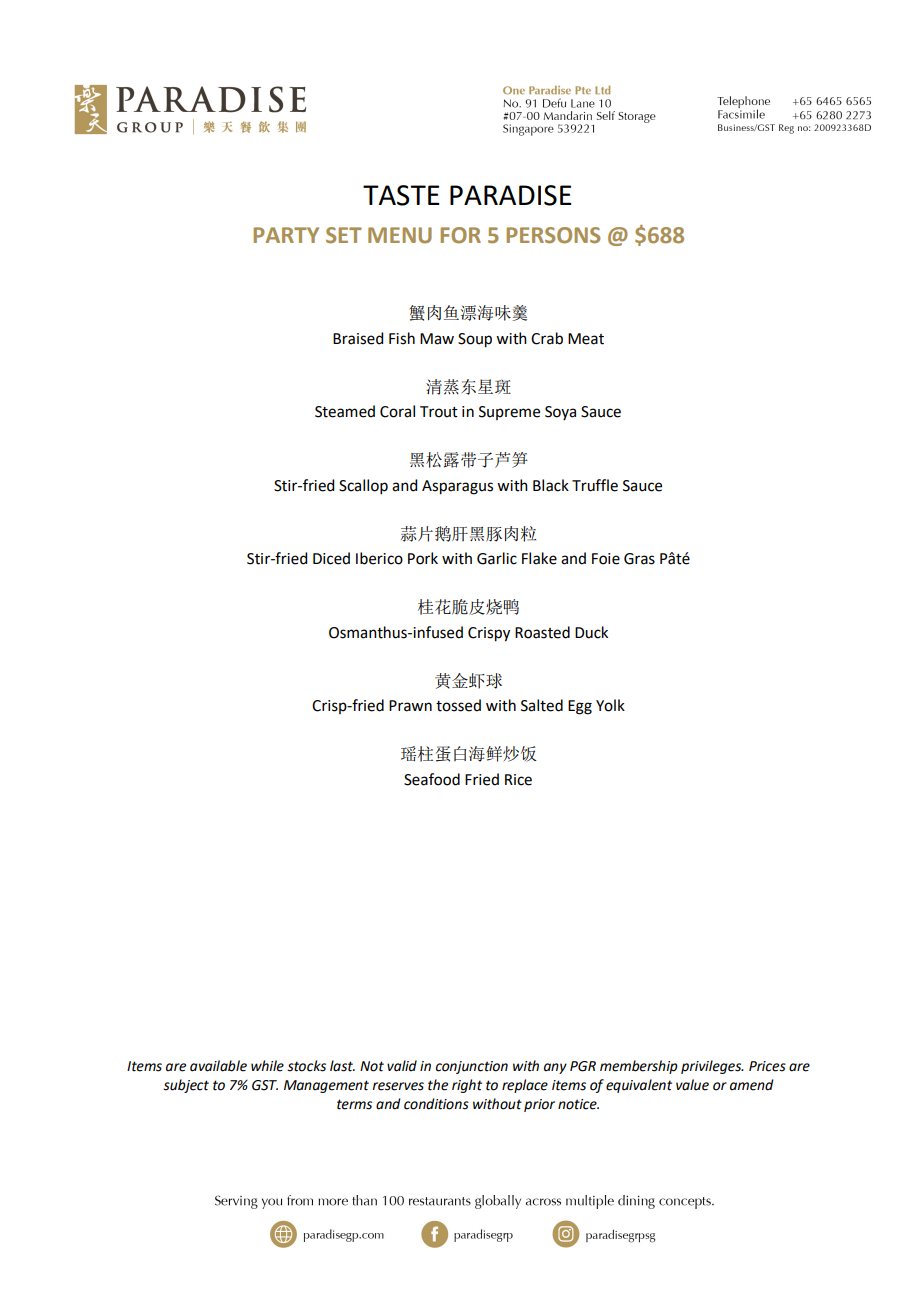 Image resolution: width=924 pixels, height=1308 pixels. What do you see at coordinates (286, 235) in the image?
I see `PARTY` at bounding box center [286, 235].
